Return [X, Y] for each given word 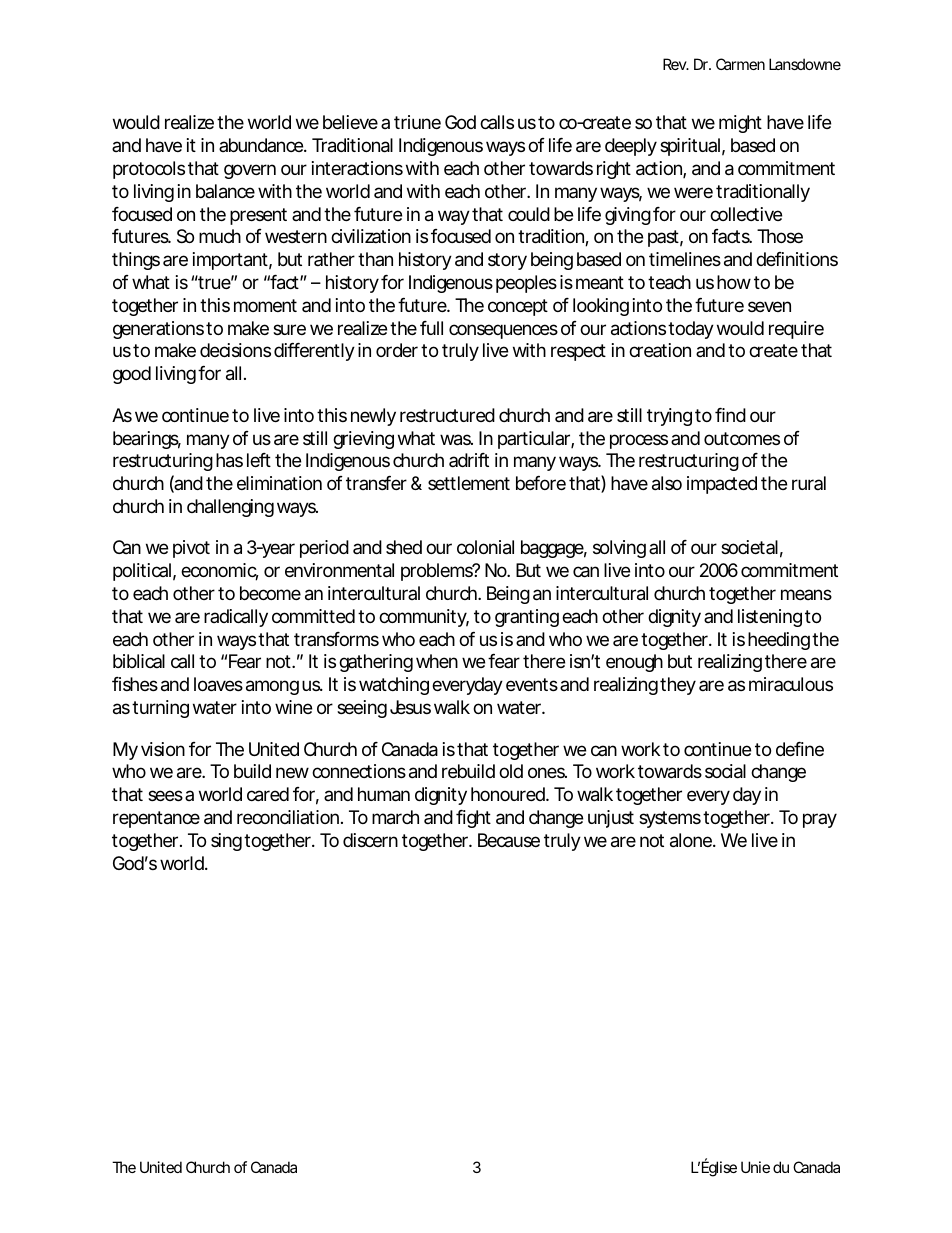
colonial [485, 547]
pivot [191, 549]
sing [226, 842]
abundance [262, 145]
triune [417, 122]
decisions [235, 350]
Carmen [740, 64]
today [691, 330]
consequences [503, 331]
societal [749, 547]
